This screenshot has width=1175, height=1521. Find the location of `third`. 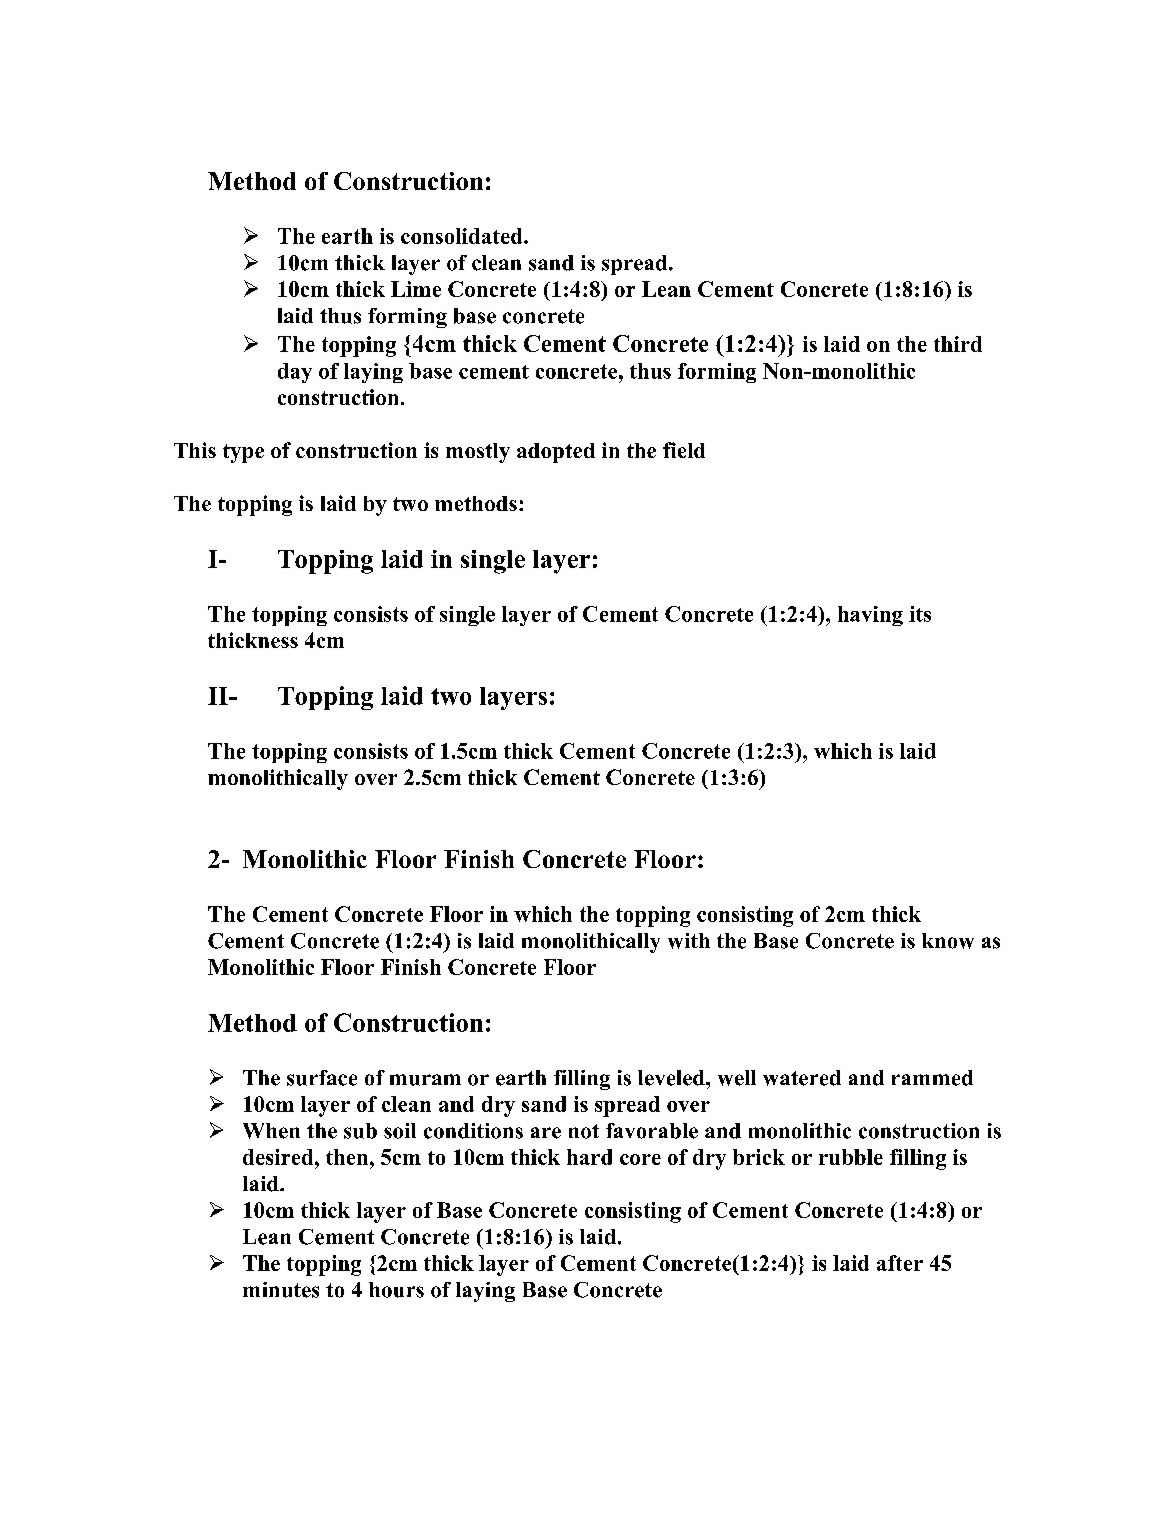

third is located at coordinates (958, 344).
